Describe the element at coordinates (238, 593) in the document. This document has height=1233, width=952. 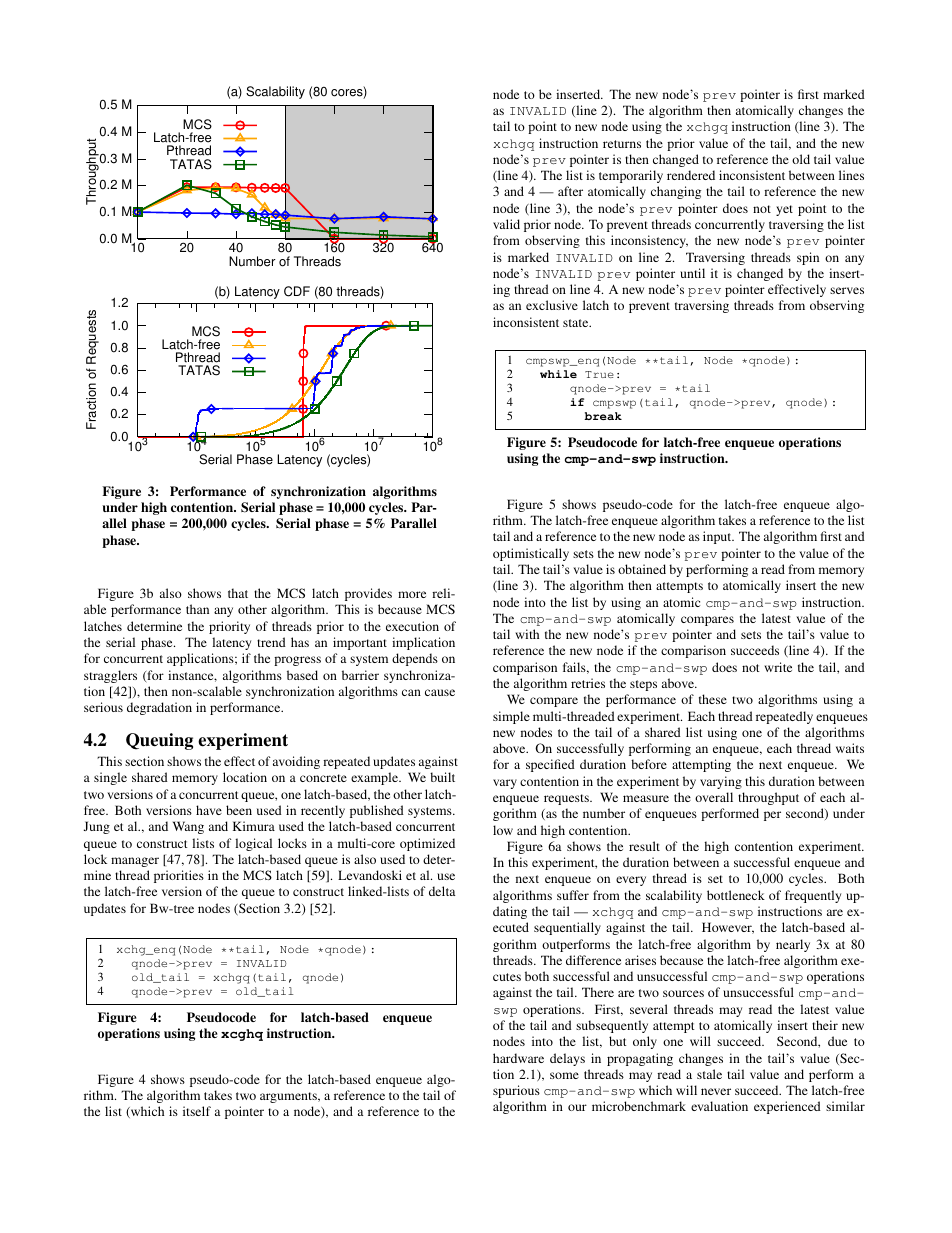
I see `that` at that location.
